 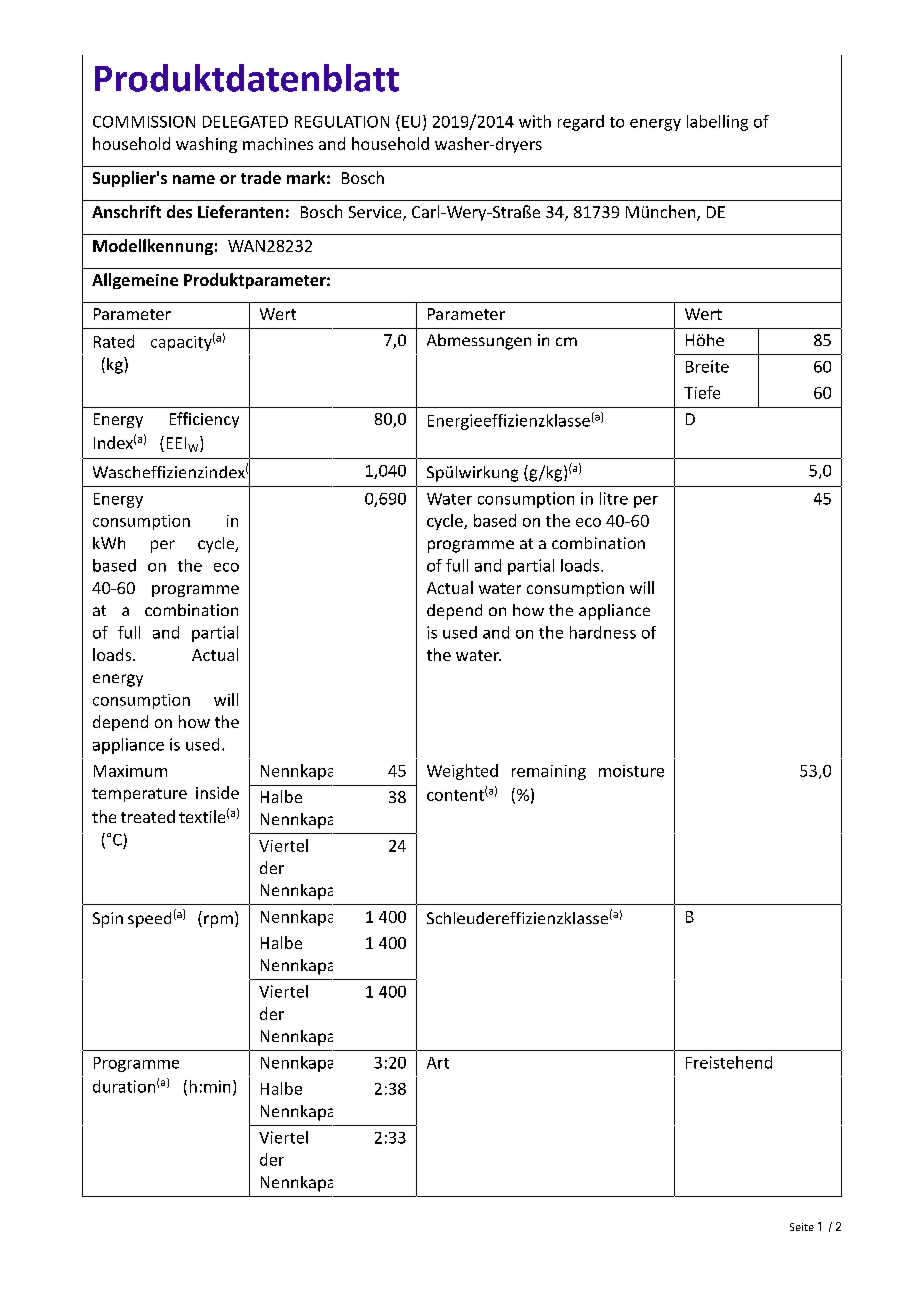 What do you see at coordinates (717, 123) in the document?
I see `labelling` at bounding box center [717, 123].
